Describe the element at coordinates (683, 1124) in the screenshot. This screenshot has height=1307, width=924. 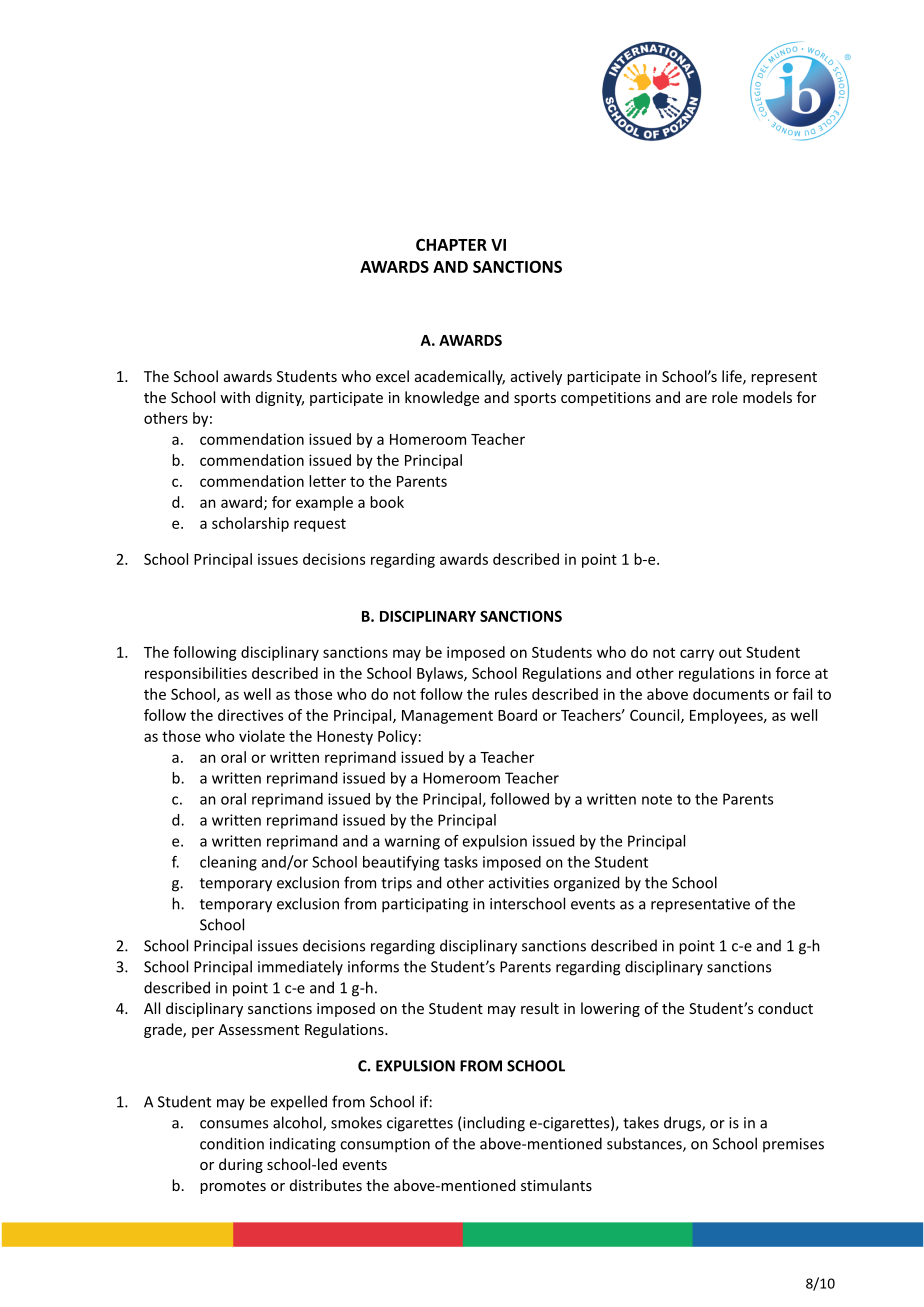
I see `drugs` at that location.
